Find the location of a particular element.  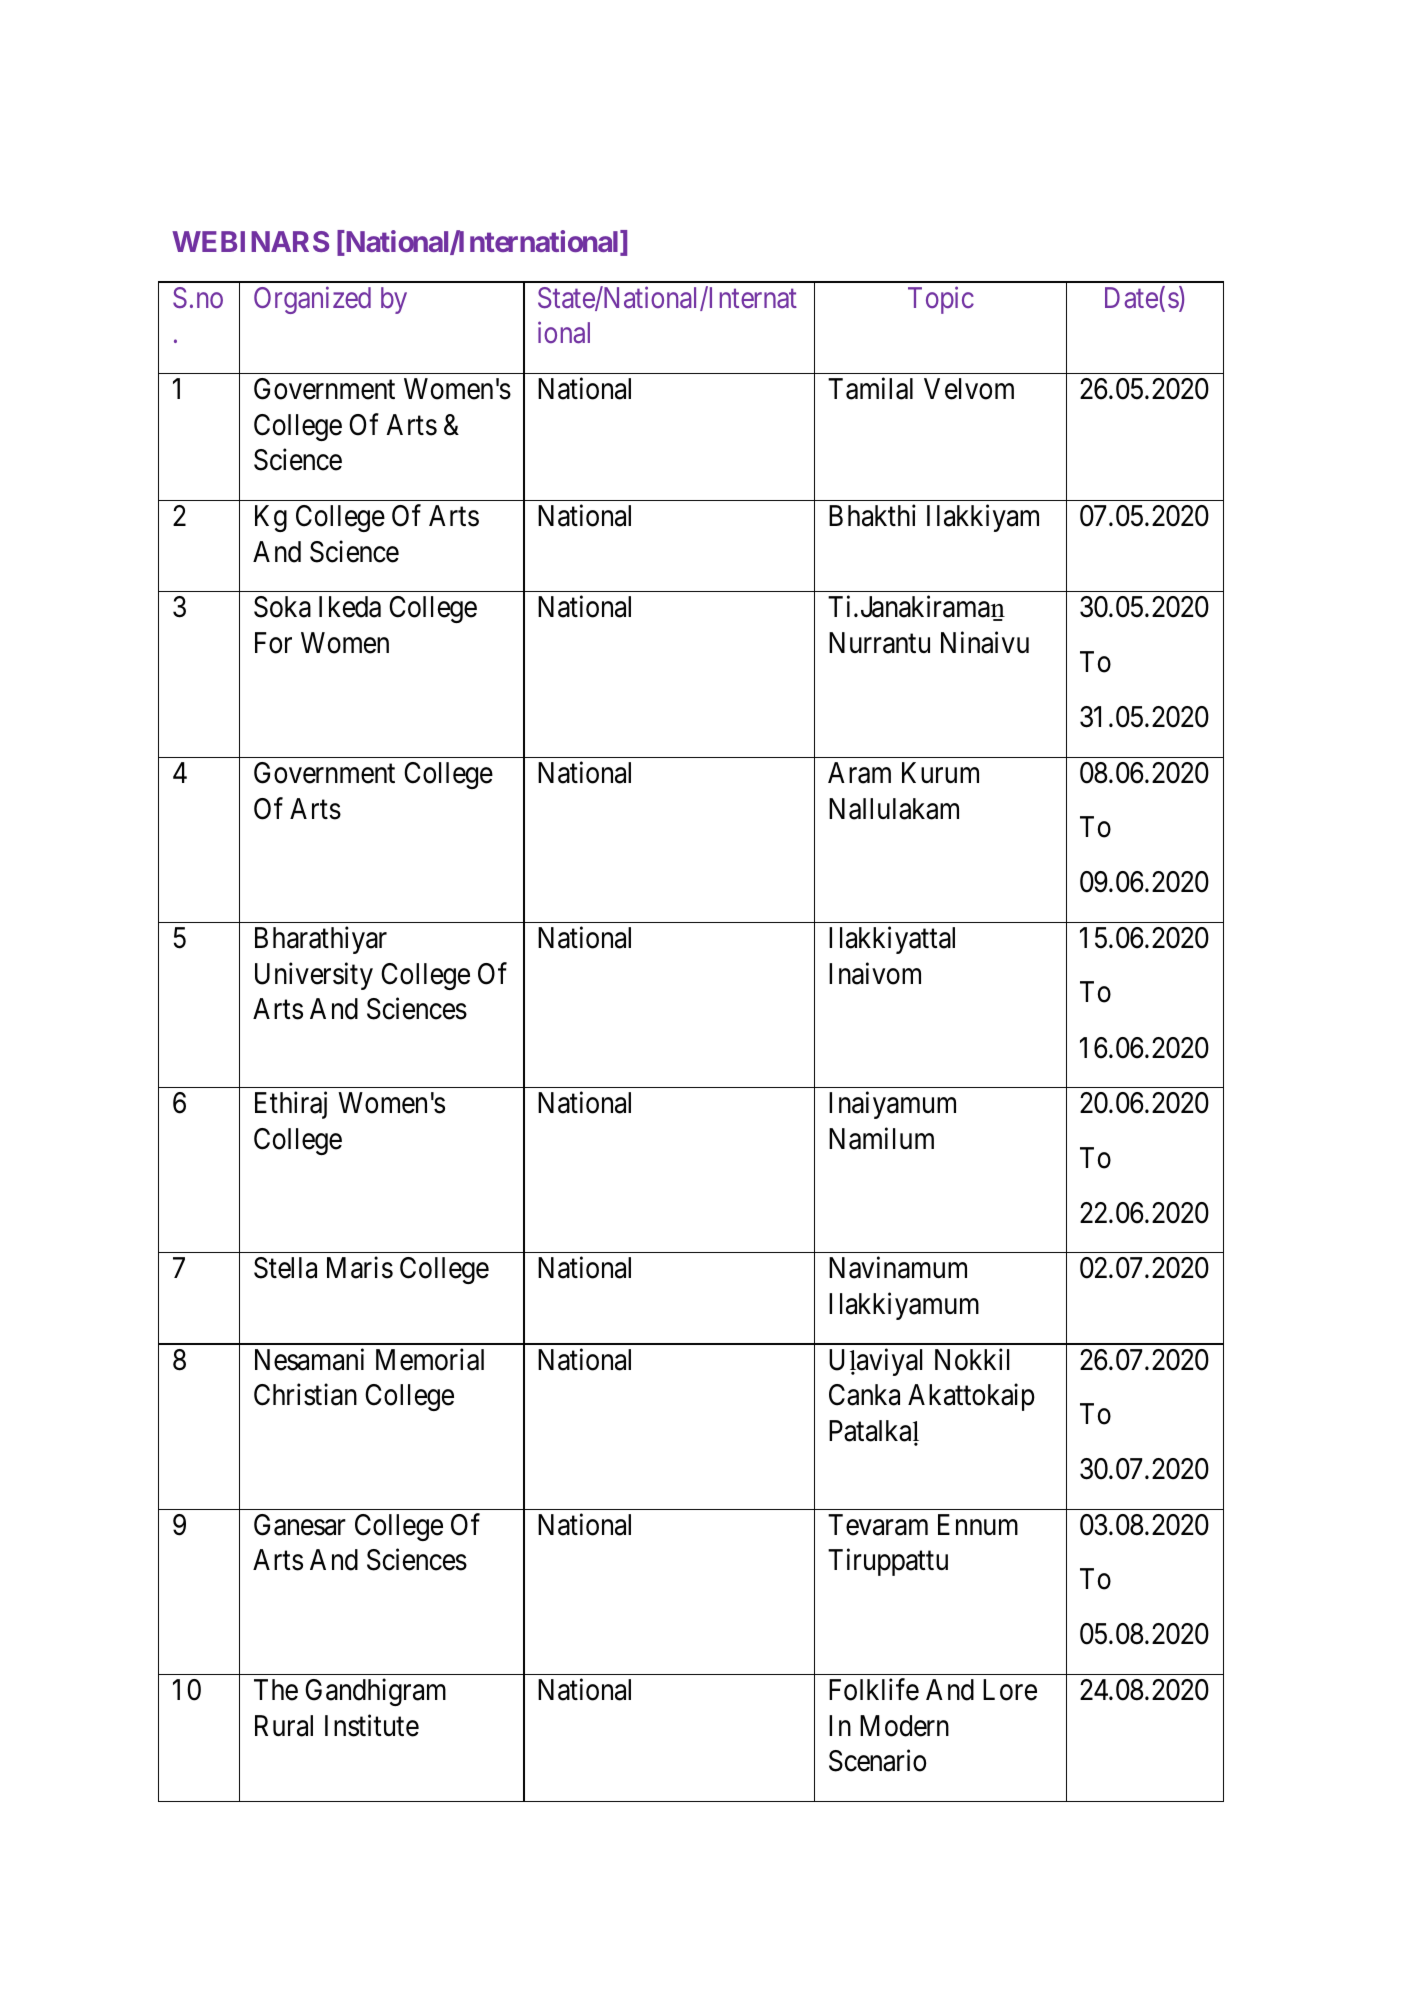

For is located at coordinates (273, 643).
